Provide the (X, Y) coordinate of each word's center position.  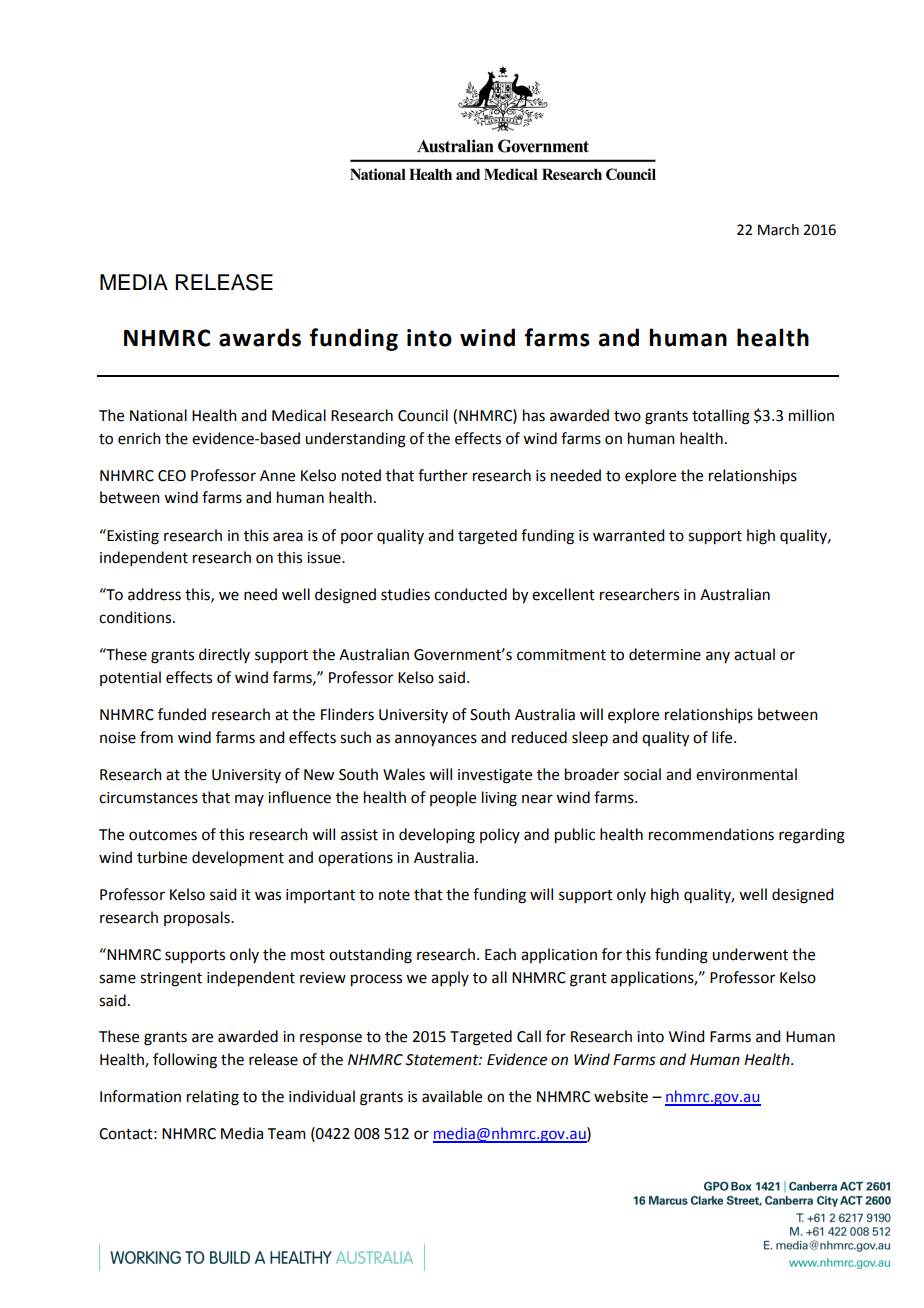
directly (224, 655)
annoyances (436, 740)
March (778, 230)
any (718, 657)
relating (213, 1098)
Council (423, 415)
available (452, 1096)
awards (260, 337)
